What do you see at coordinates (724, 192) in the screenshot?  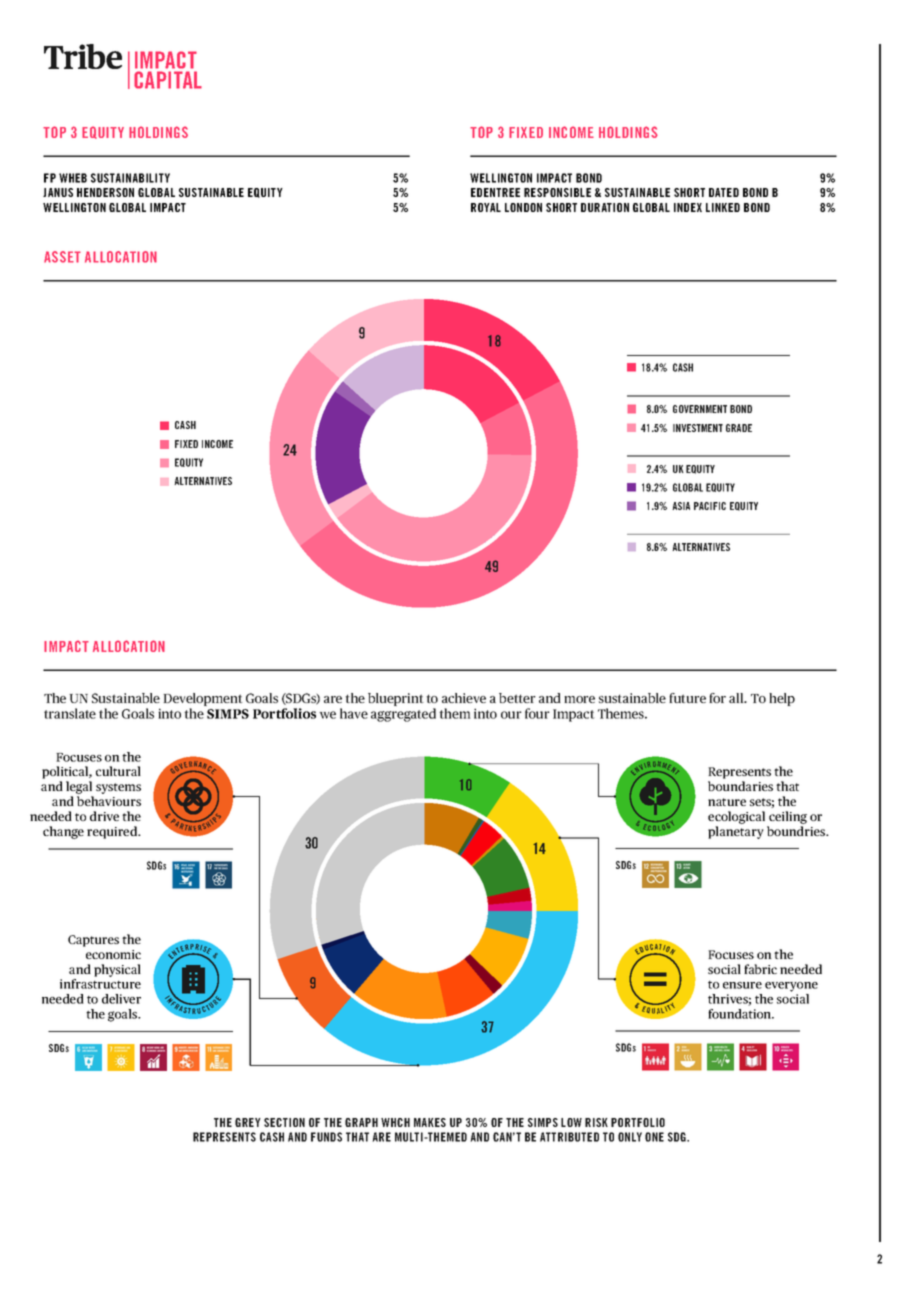 I see `DATED` at bounding box center [724, 192].
